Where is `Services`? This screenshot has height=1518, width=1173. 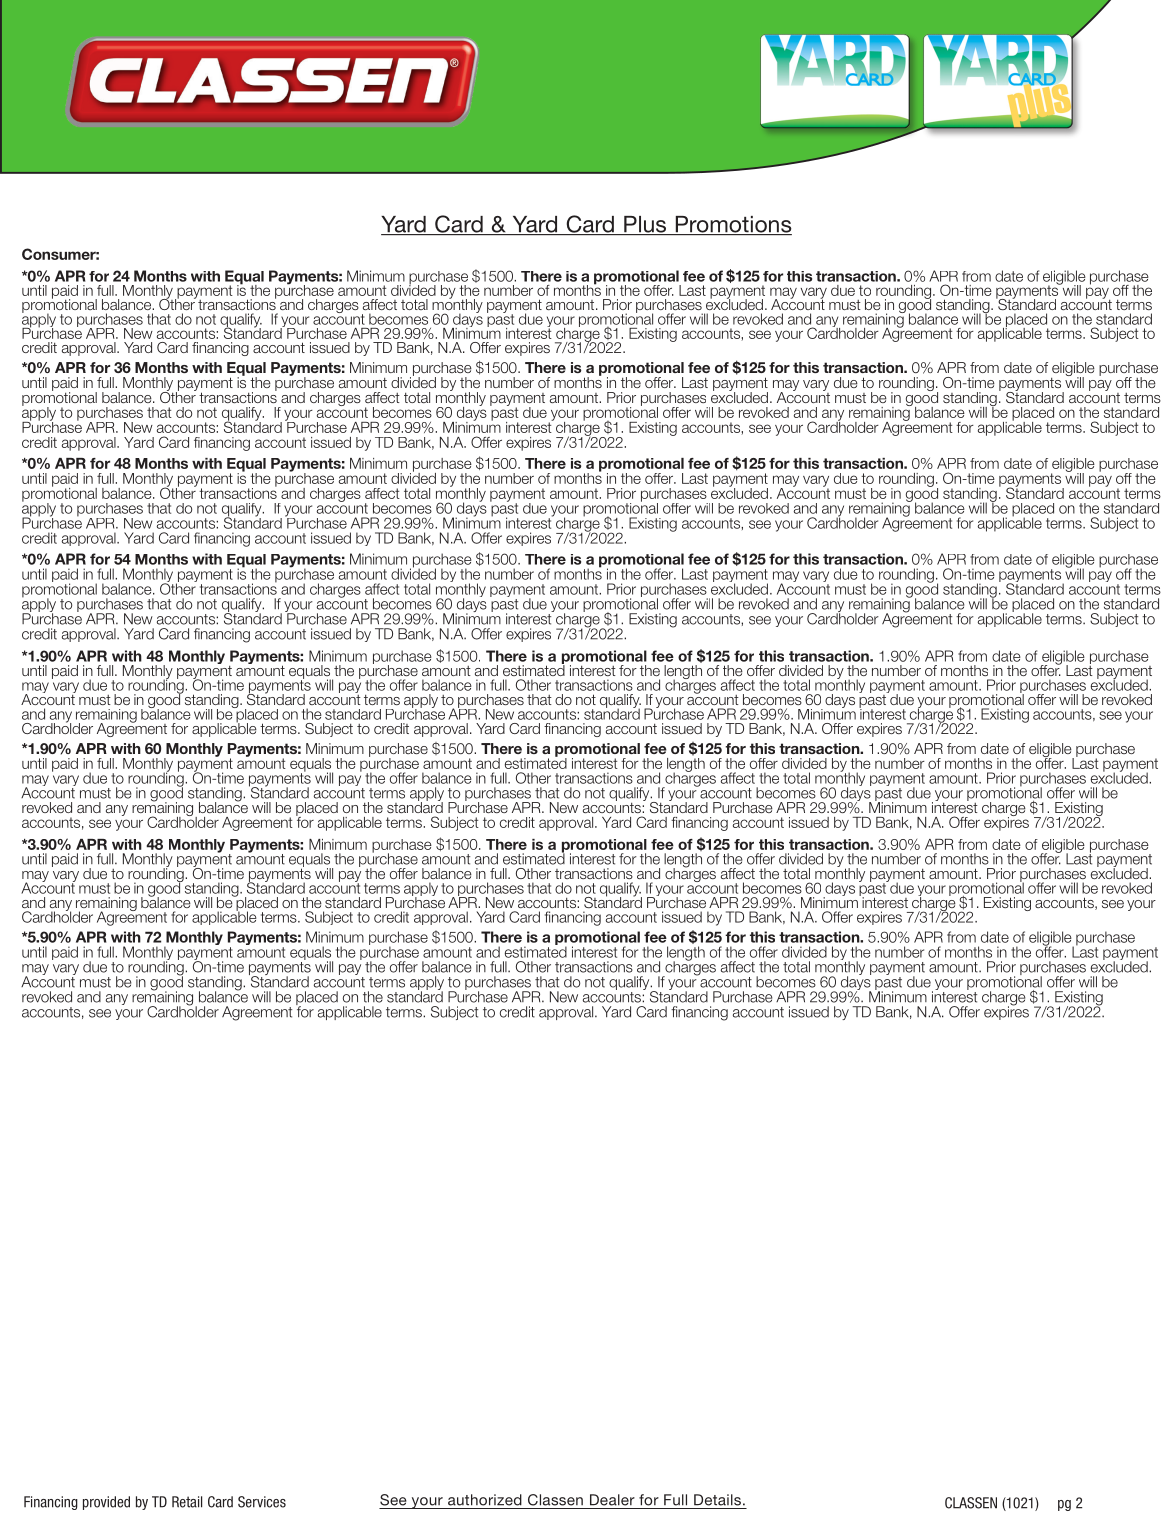
Services is located at coordinates (262, 1502).
